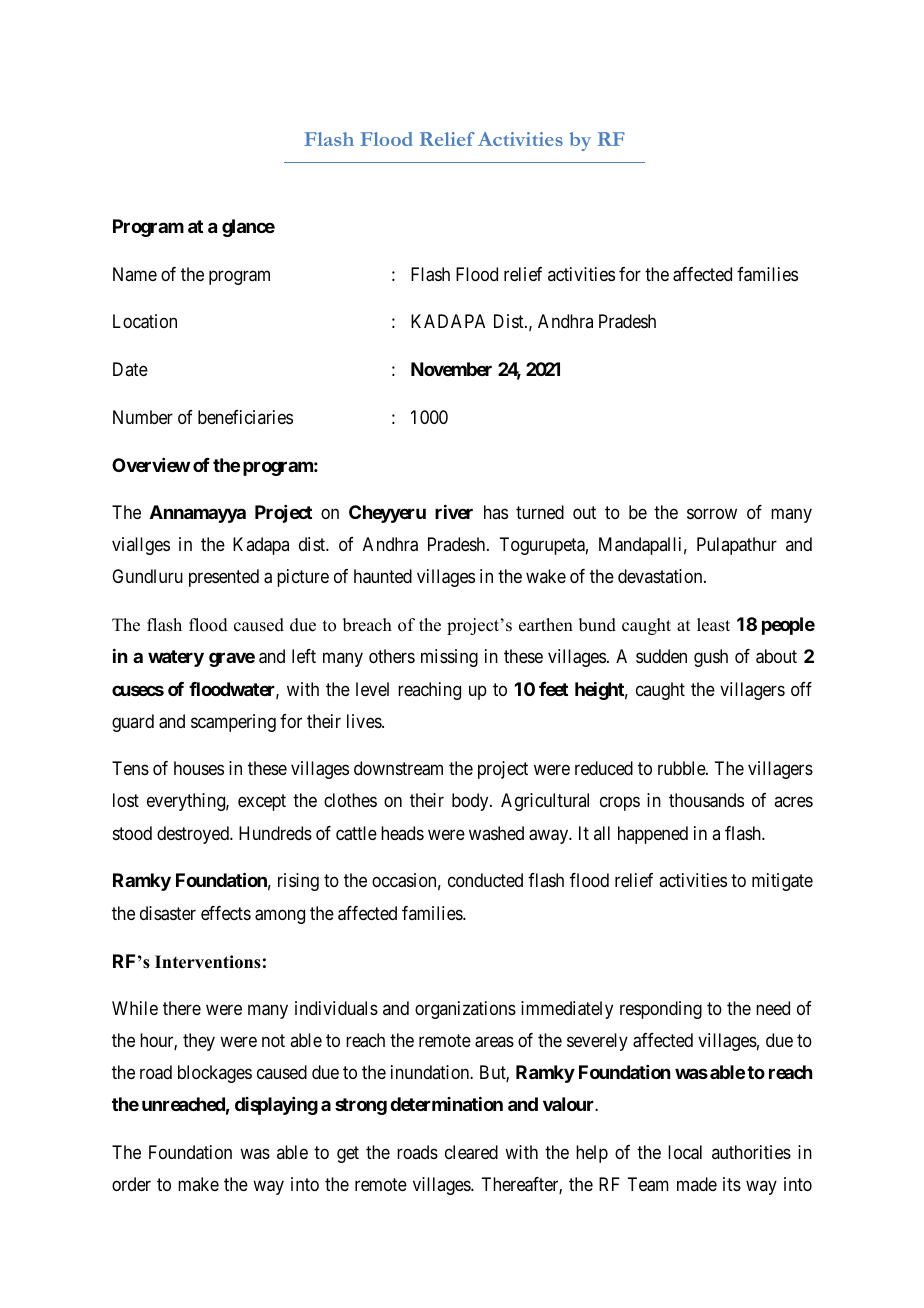  Describe the element at coordinates (224, 578) in the page. I see `presented` at that location.
